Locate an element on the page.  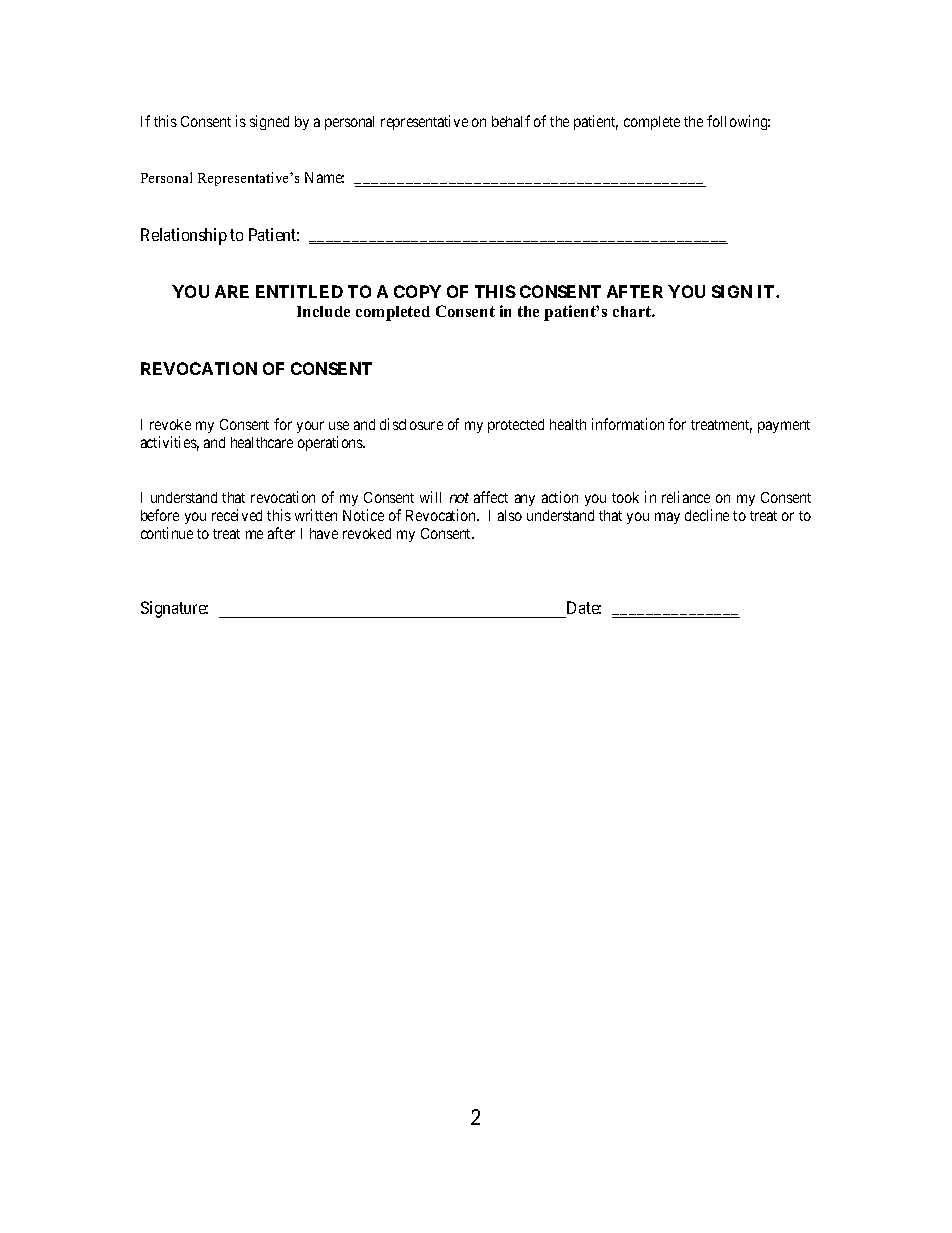
also is located at coordinates (510, 515).
